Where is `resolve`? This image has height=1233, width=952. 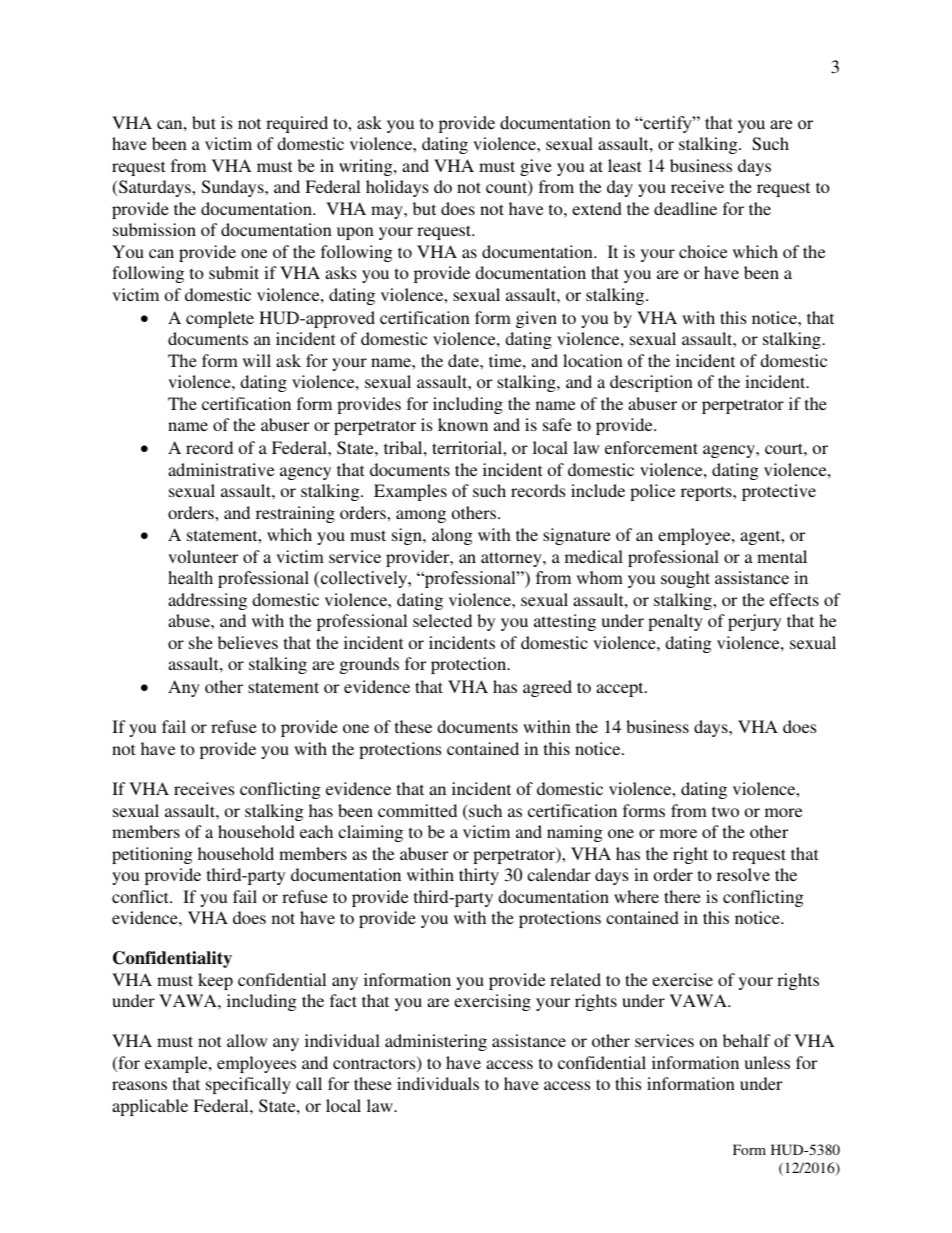
resolve is located at coordinates (743, 874).
